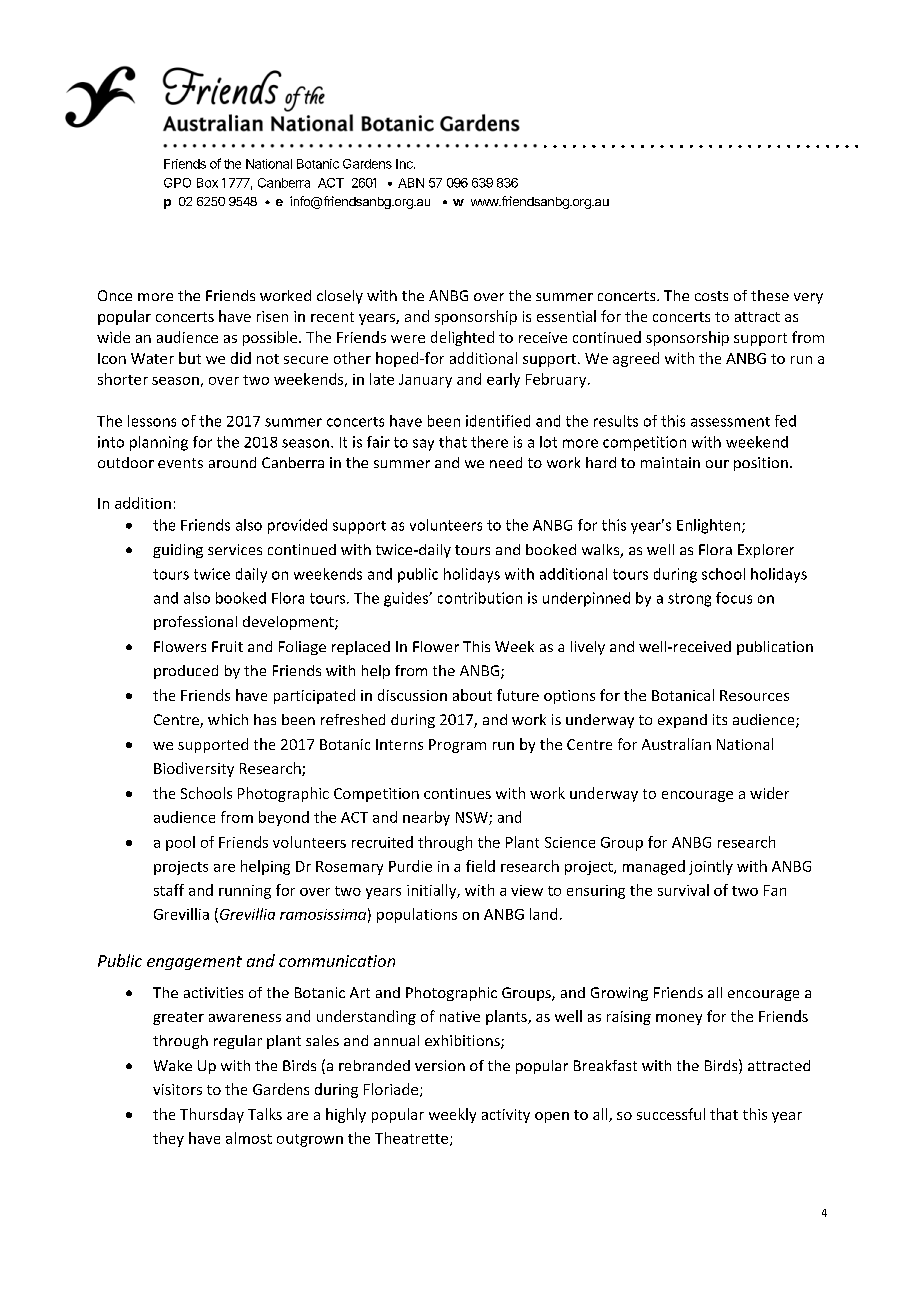 The image size is (924, 1308). Describe the element at coordinates (671, 1114) in the document. I see `successful` at that location.
